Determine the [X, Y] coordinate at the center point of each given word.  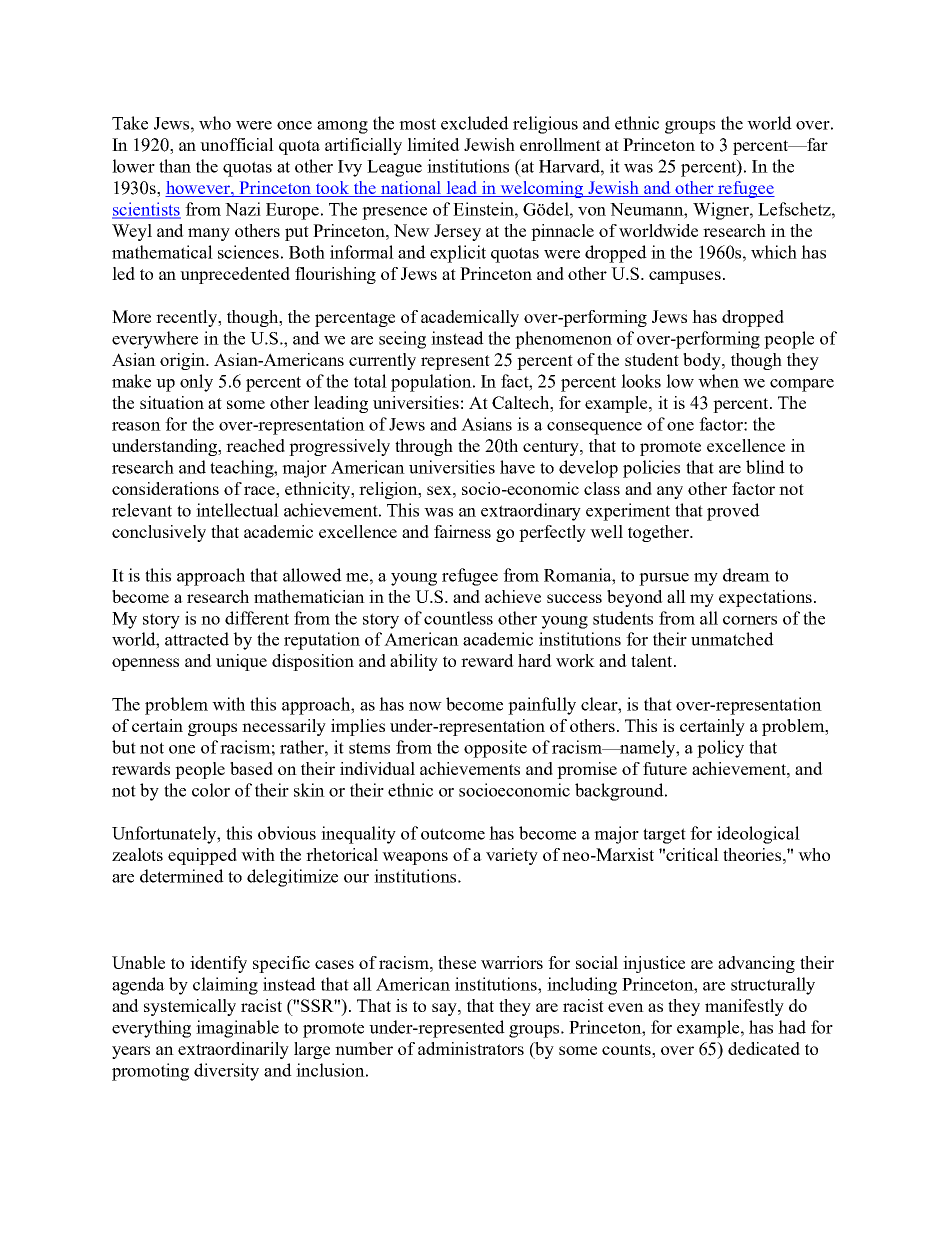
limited [433, 144]
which [774, 252]
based [251, 768]
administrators [471, 1048]
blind [765, 467]
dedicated [764, 1048]
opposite [495, 749]
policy [720, 749]
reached [255, 445]
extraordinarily [233, 1050]
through [424, 447]
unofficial [237, 144]
